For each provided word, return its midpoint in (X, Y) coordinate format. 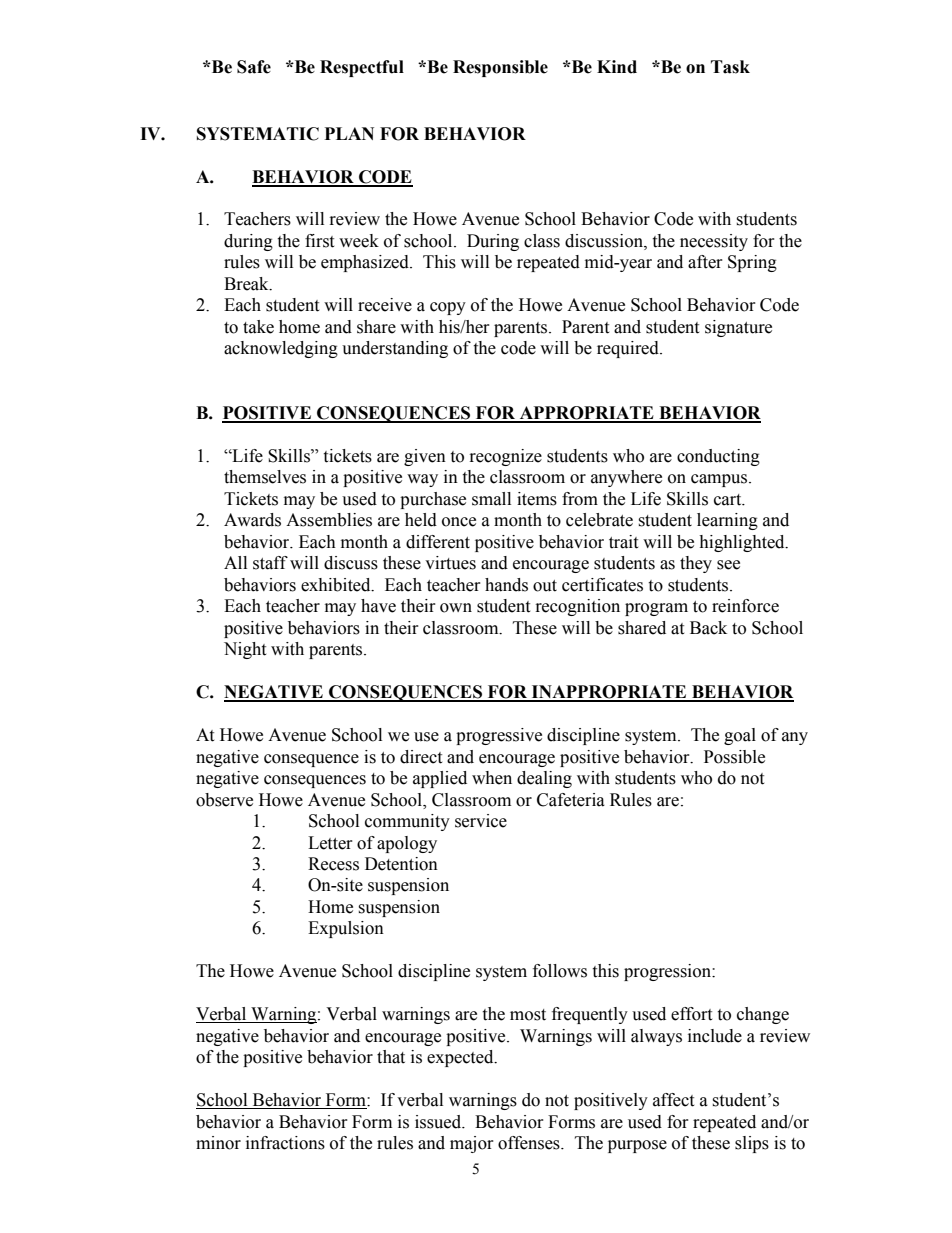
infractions (285, 1143)
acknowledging (281, 349)
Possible (734, 757)
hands (506, 585)
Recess (333, 864)
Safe (254, 67)
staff (270, 563)
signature (738, 328)
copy (448, 308)
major (472, 1144)
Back (708, 628)
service (481, 821)
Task (730, 67)
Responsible (500, 68)
